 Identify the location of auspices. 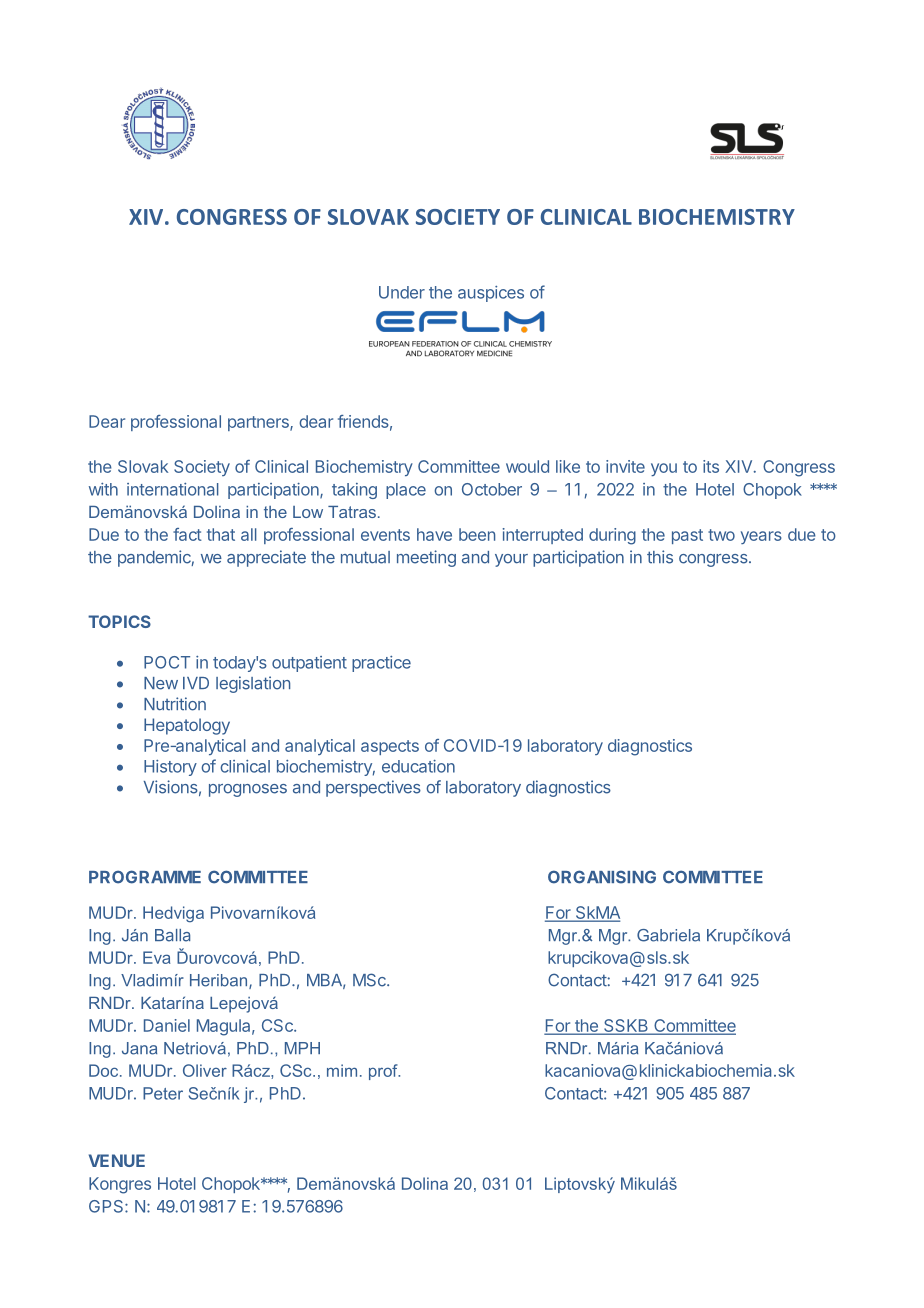
(491, 294).
